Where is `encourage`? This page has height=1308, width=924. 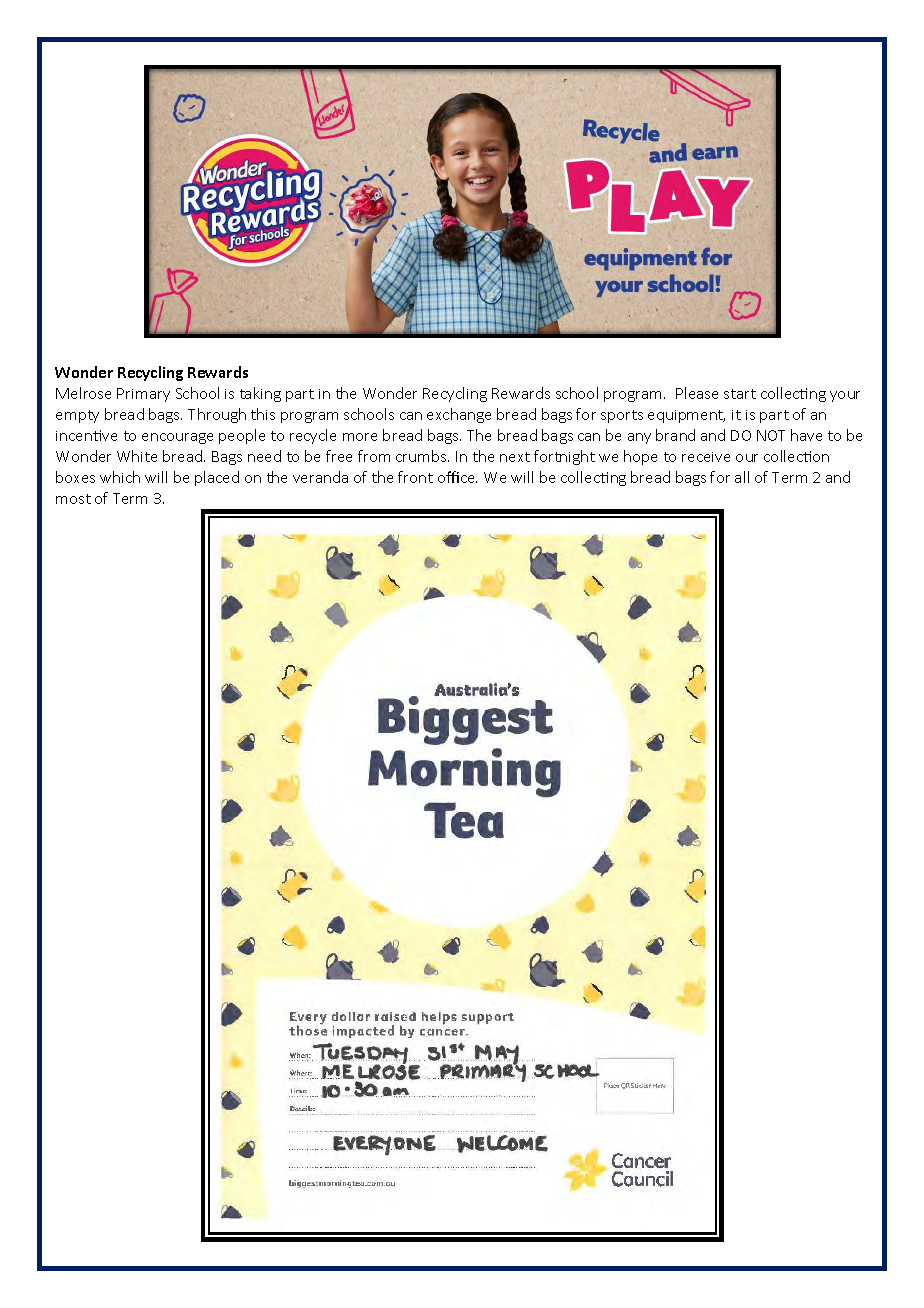 encourage is located at coordinates (177, 438).
